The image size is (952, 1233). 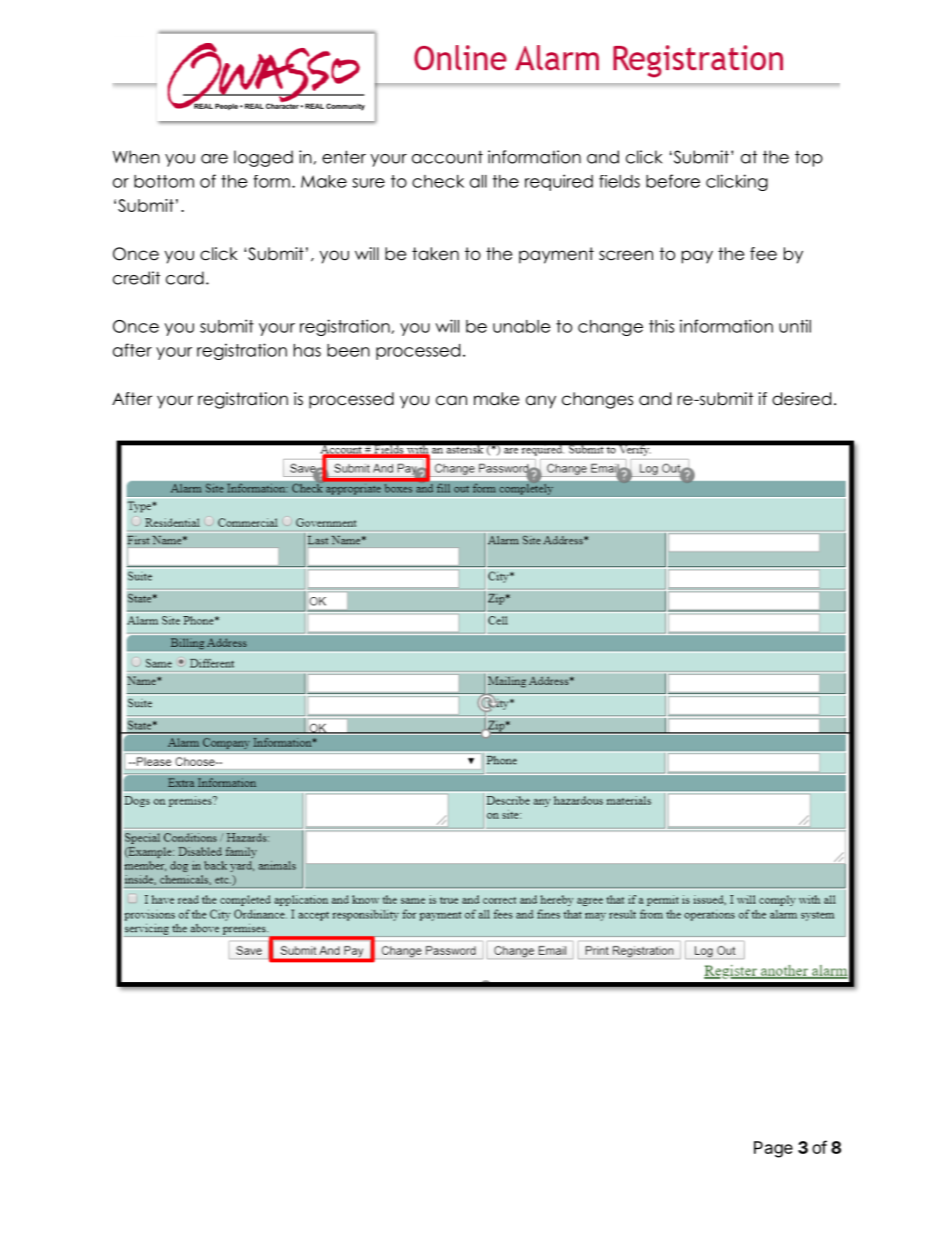 What do you see at coordinates (801, 399) in the screenshot?
I see `desired` at bounding box center [801, 399].
